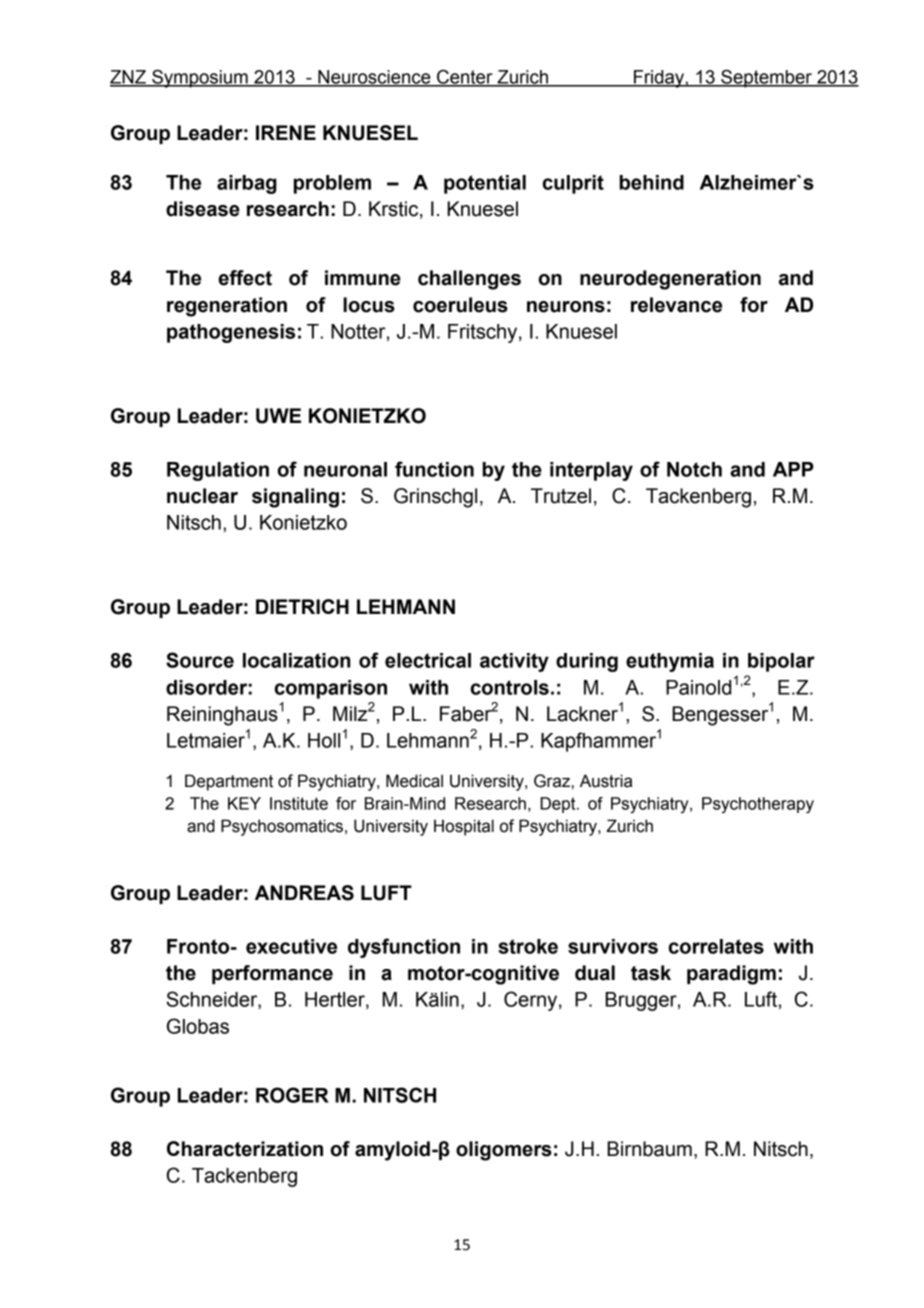 This screenshot has width=924, height=1308. What do you see at coordinates (766, 79) in the screenshot?
I see `September` at bounding box center [766, 79].
